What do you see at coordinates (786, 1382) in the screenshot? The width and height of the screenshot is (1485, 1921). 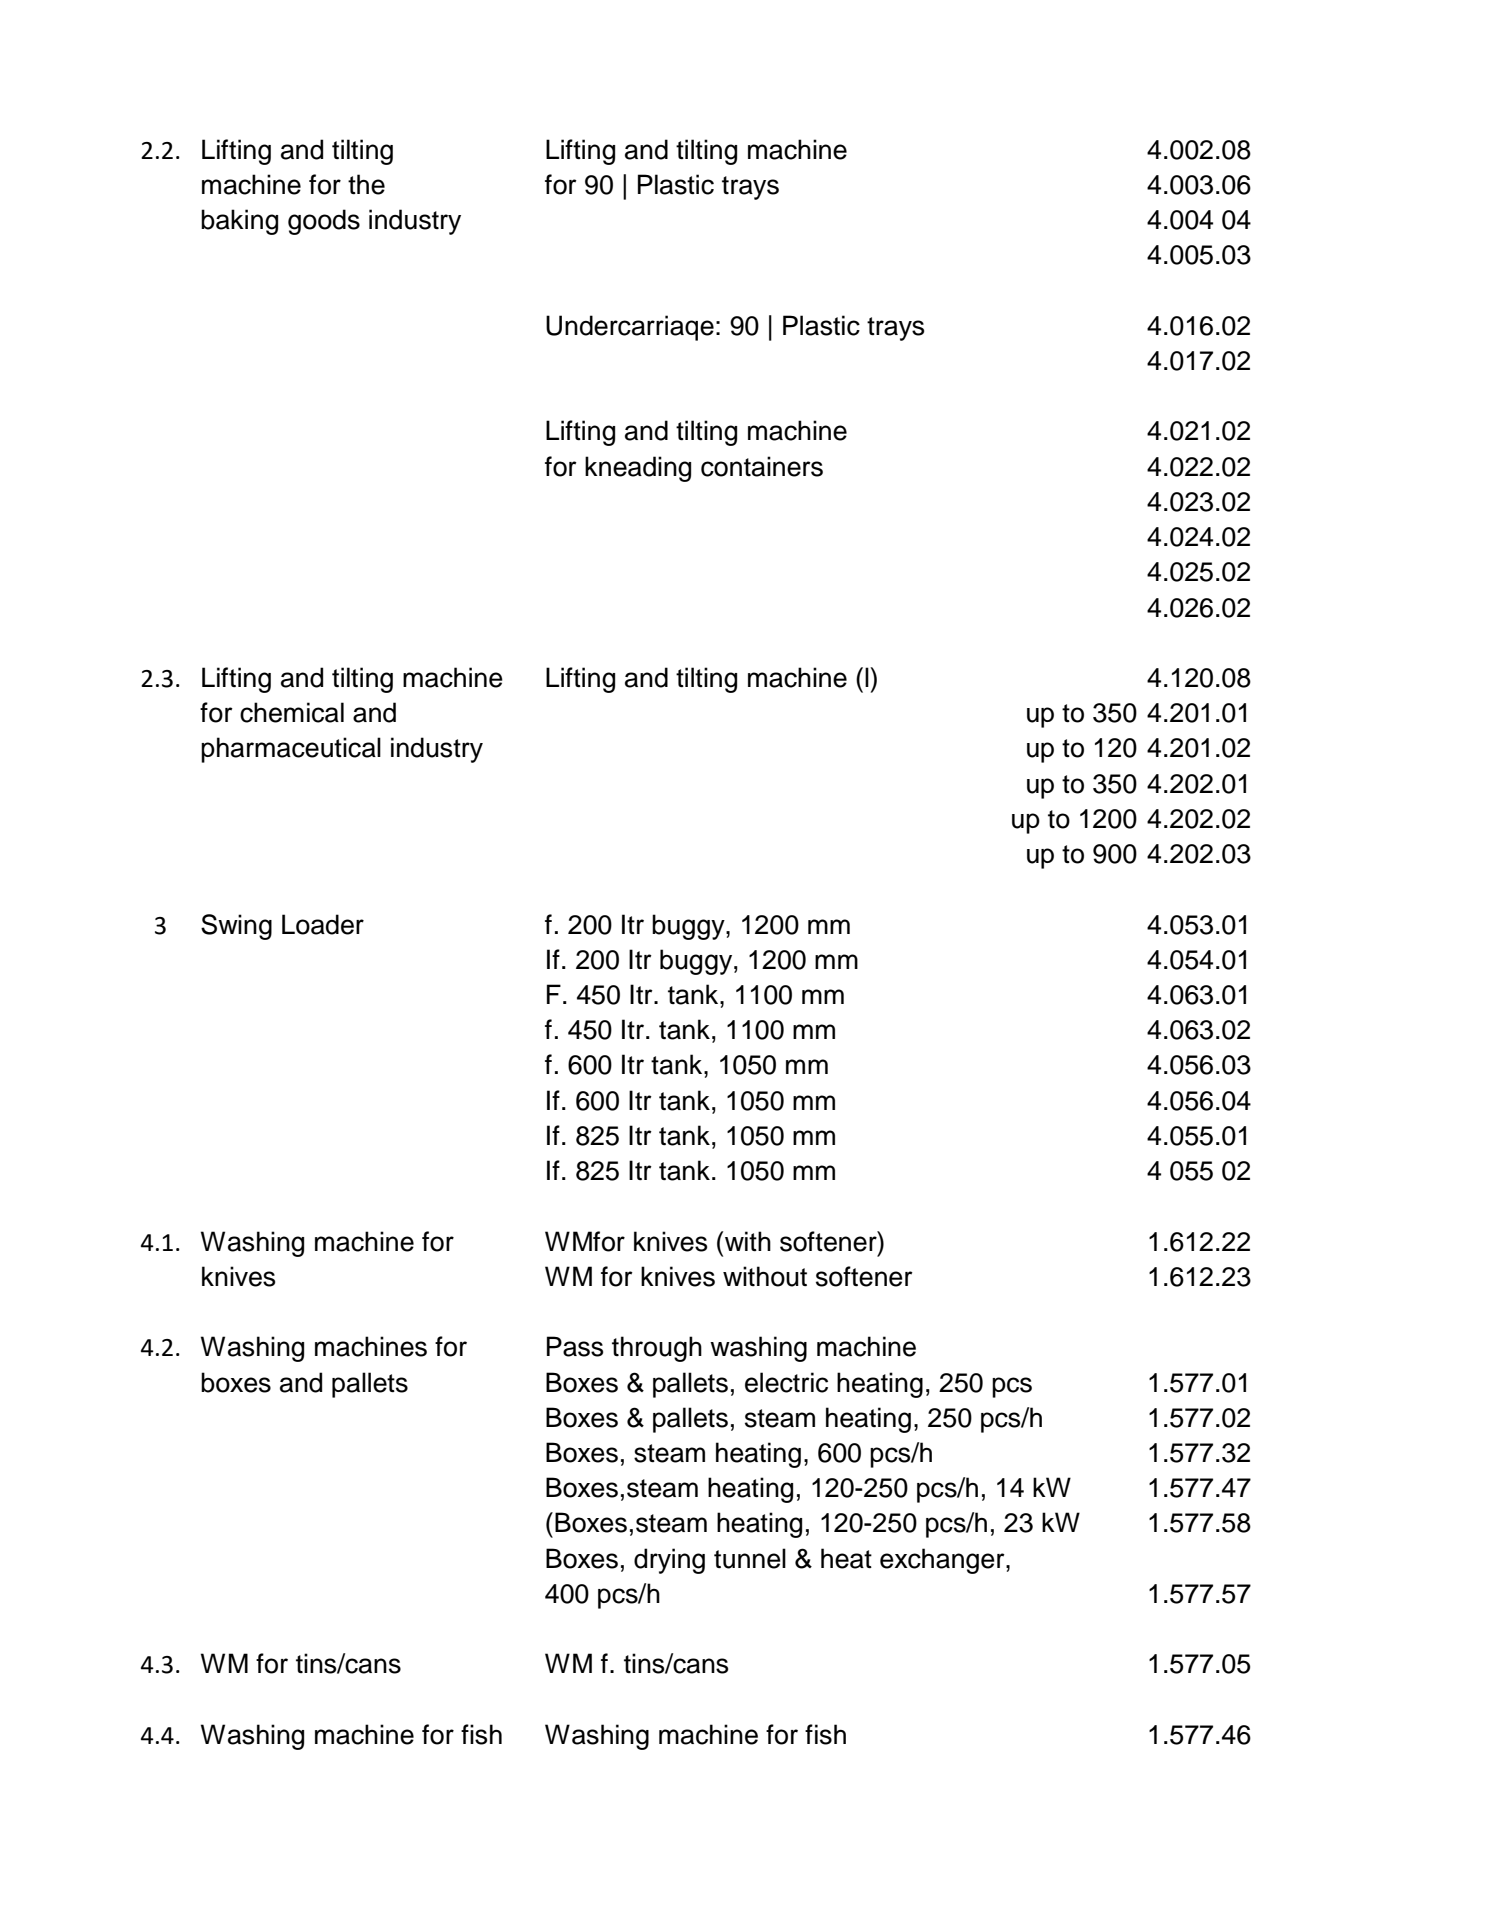 I see `electric` at bounding box center [786, 1382].
